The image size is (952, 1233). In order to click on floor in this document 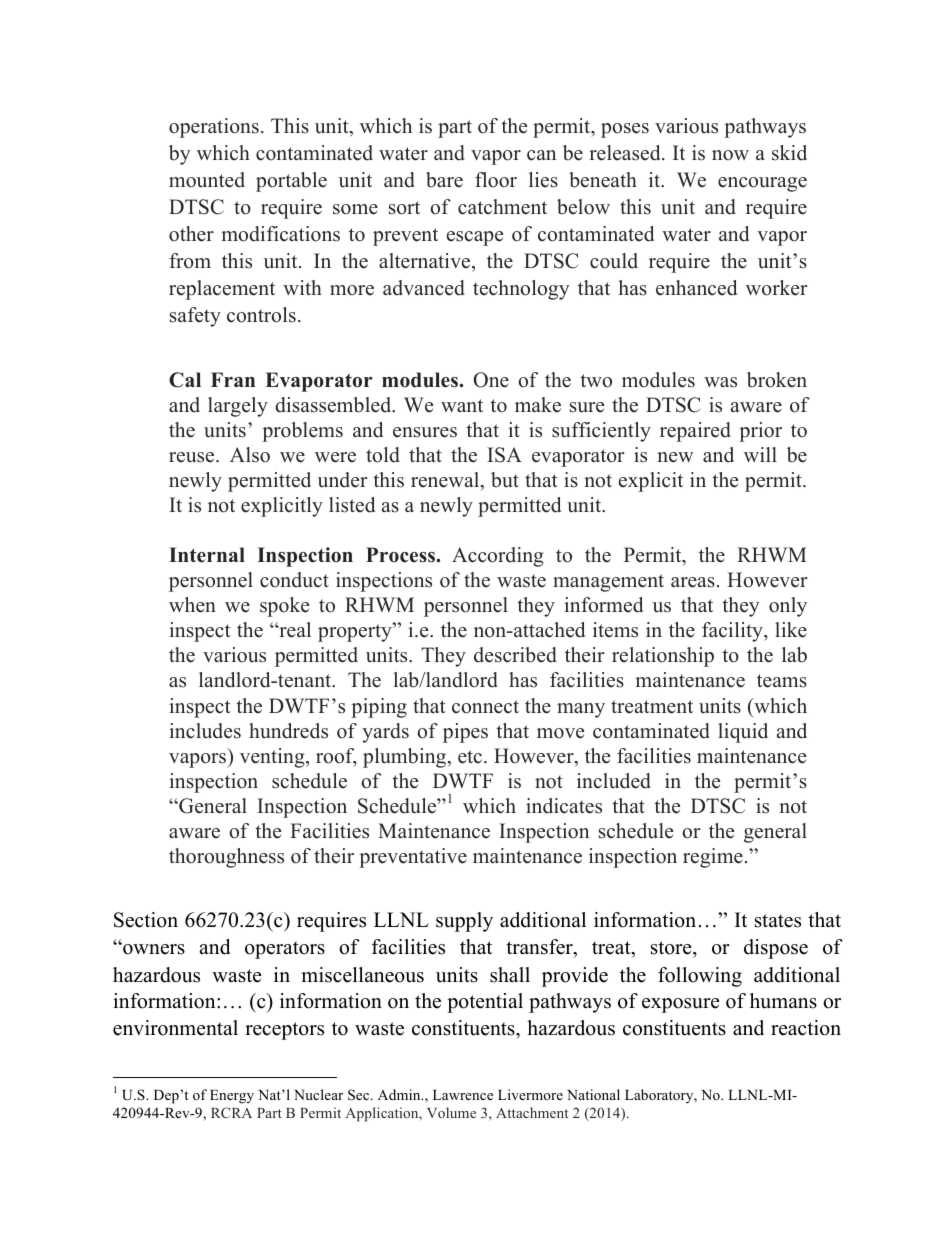, I will do `click(496, 180)`.
